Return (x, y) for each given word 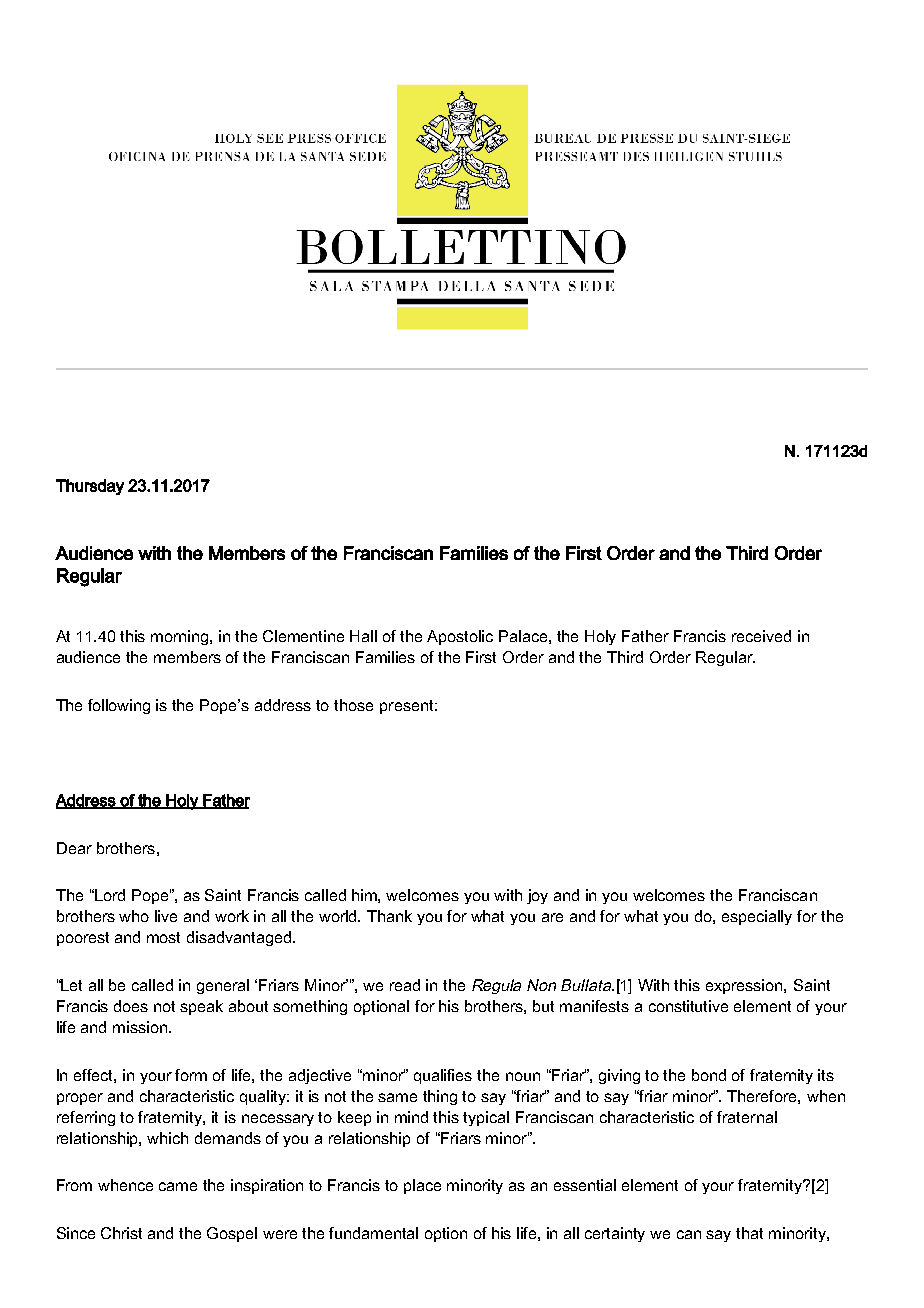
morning (181, 637)
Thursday (90, 487)
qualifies (443, 1076)
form (191, 1075)
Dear (74, 848)
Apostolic (460, 637)
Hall (363, 636)
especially (757, 917)
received (761, 636)
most (163, 937)
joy (537, 896)
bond (709, 1075)
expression (745, 986)
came (178, 1186)
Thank (389, 916)
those (353, 705)
